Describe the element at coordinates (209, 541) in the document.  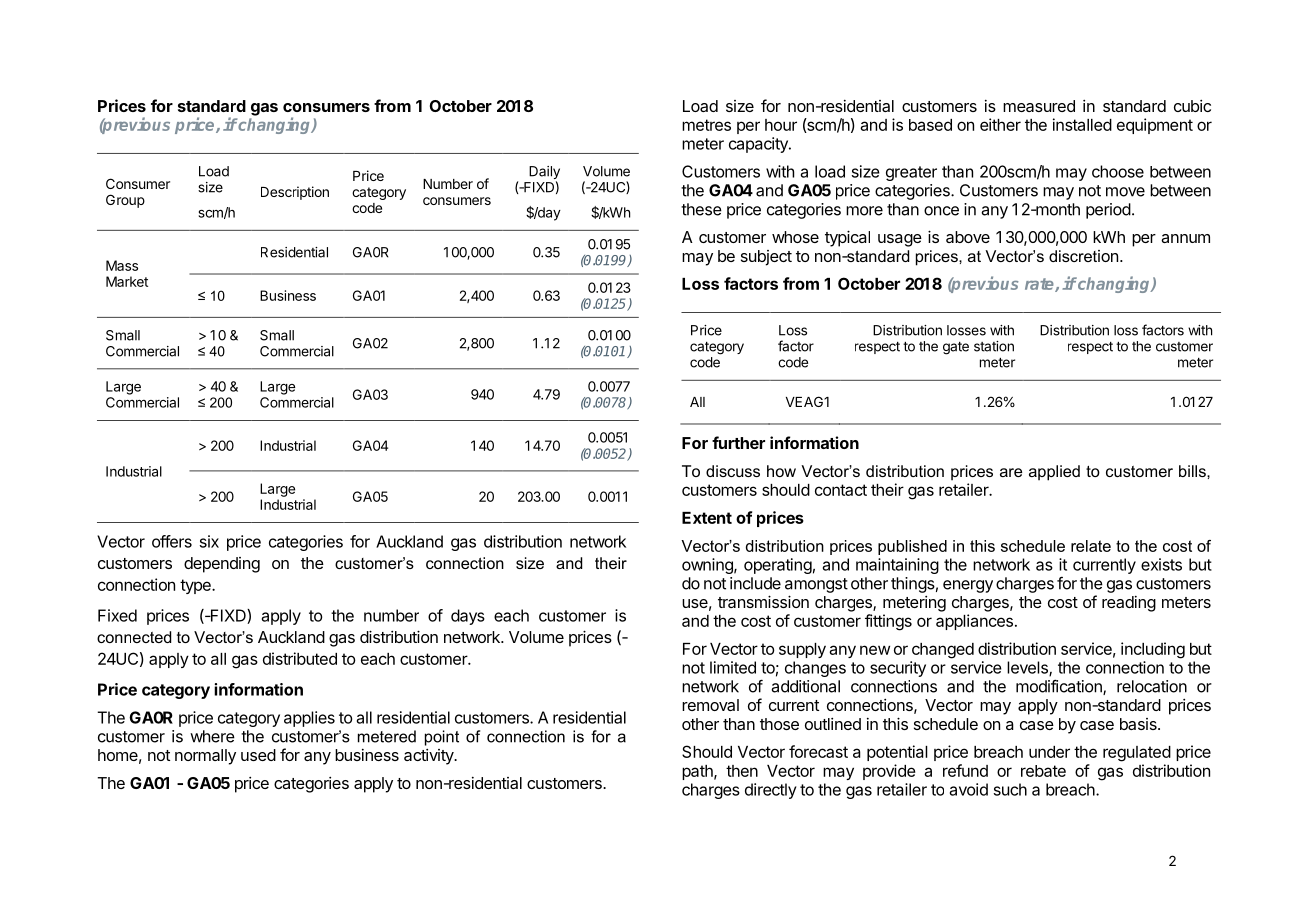
I see `six` at that location.
